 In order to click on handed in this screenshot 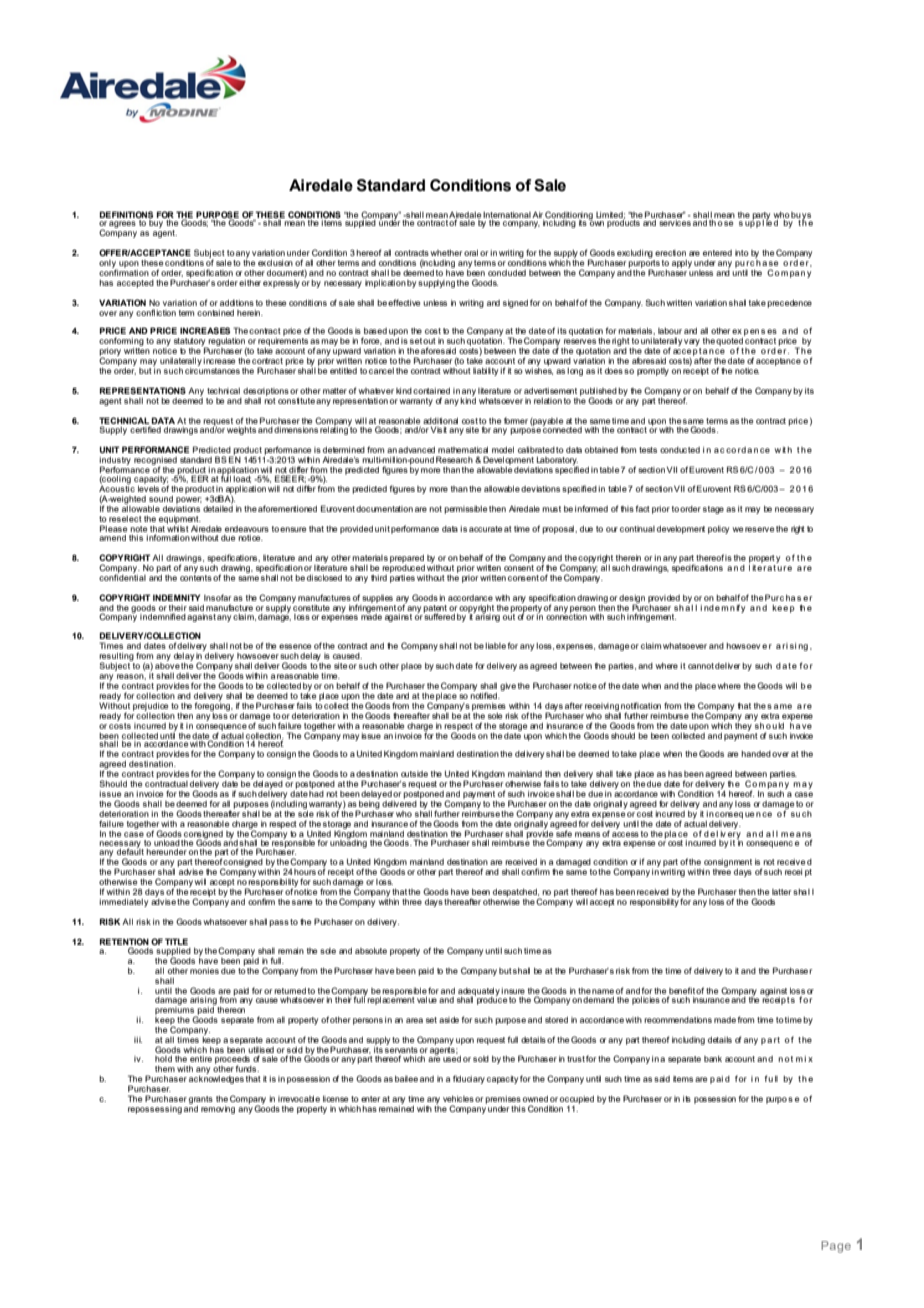, I will do `click(756, 754)`.
